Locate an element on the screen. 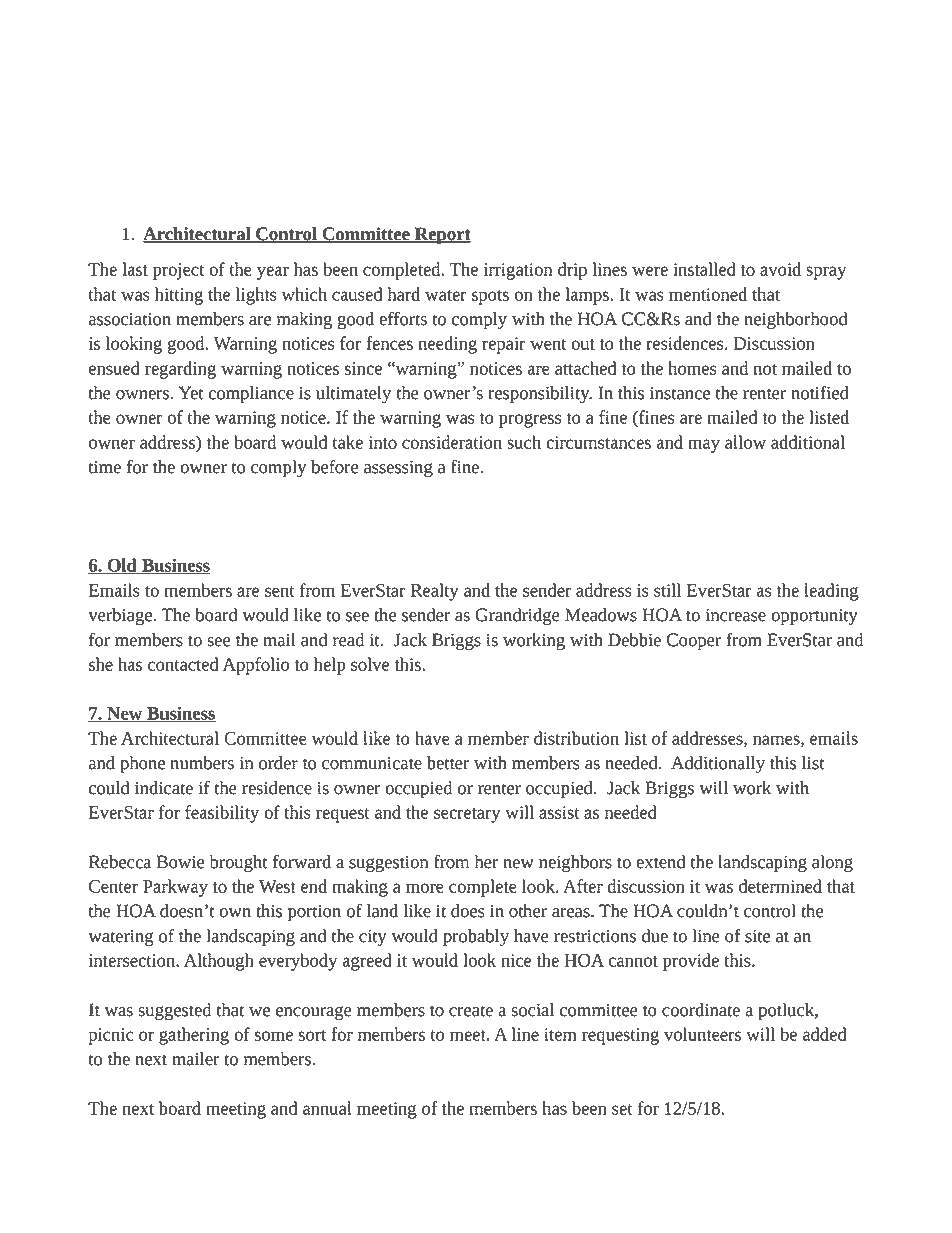  Cooper is located at coordinates (694, 642).
